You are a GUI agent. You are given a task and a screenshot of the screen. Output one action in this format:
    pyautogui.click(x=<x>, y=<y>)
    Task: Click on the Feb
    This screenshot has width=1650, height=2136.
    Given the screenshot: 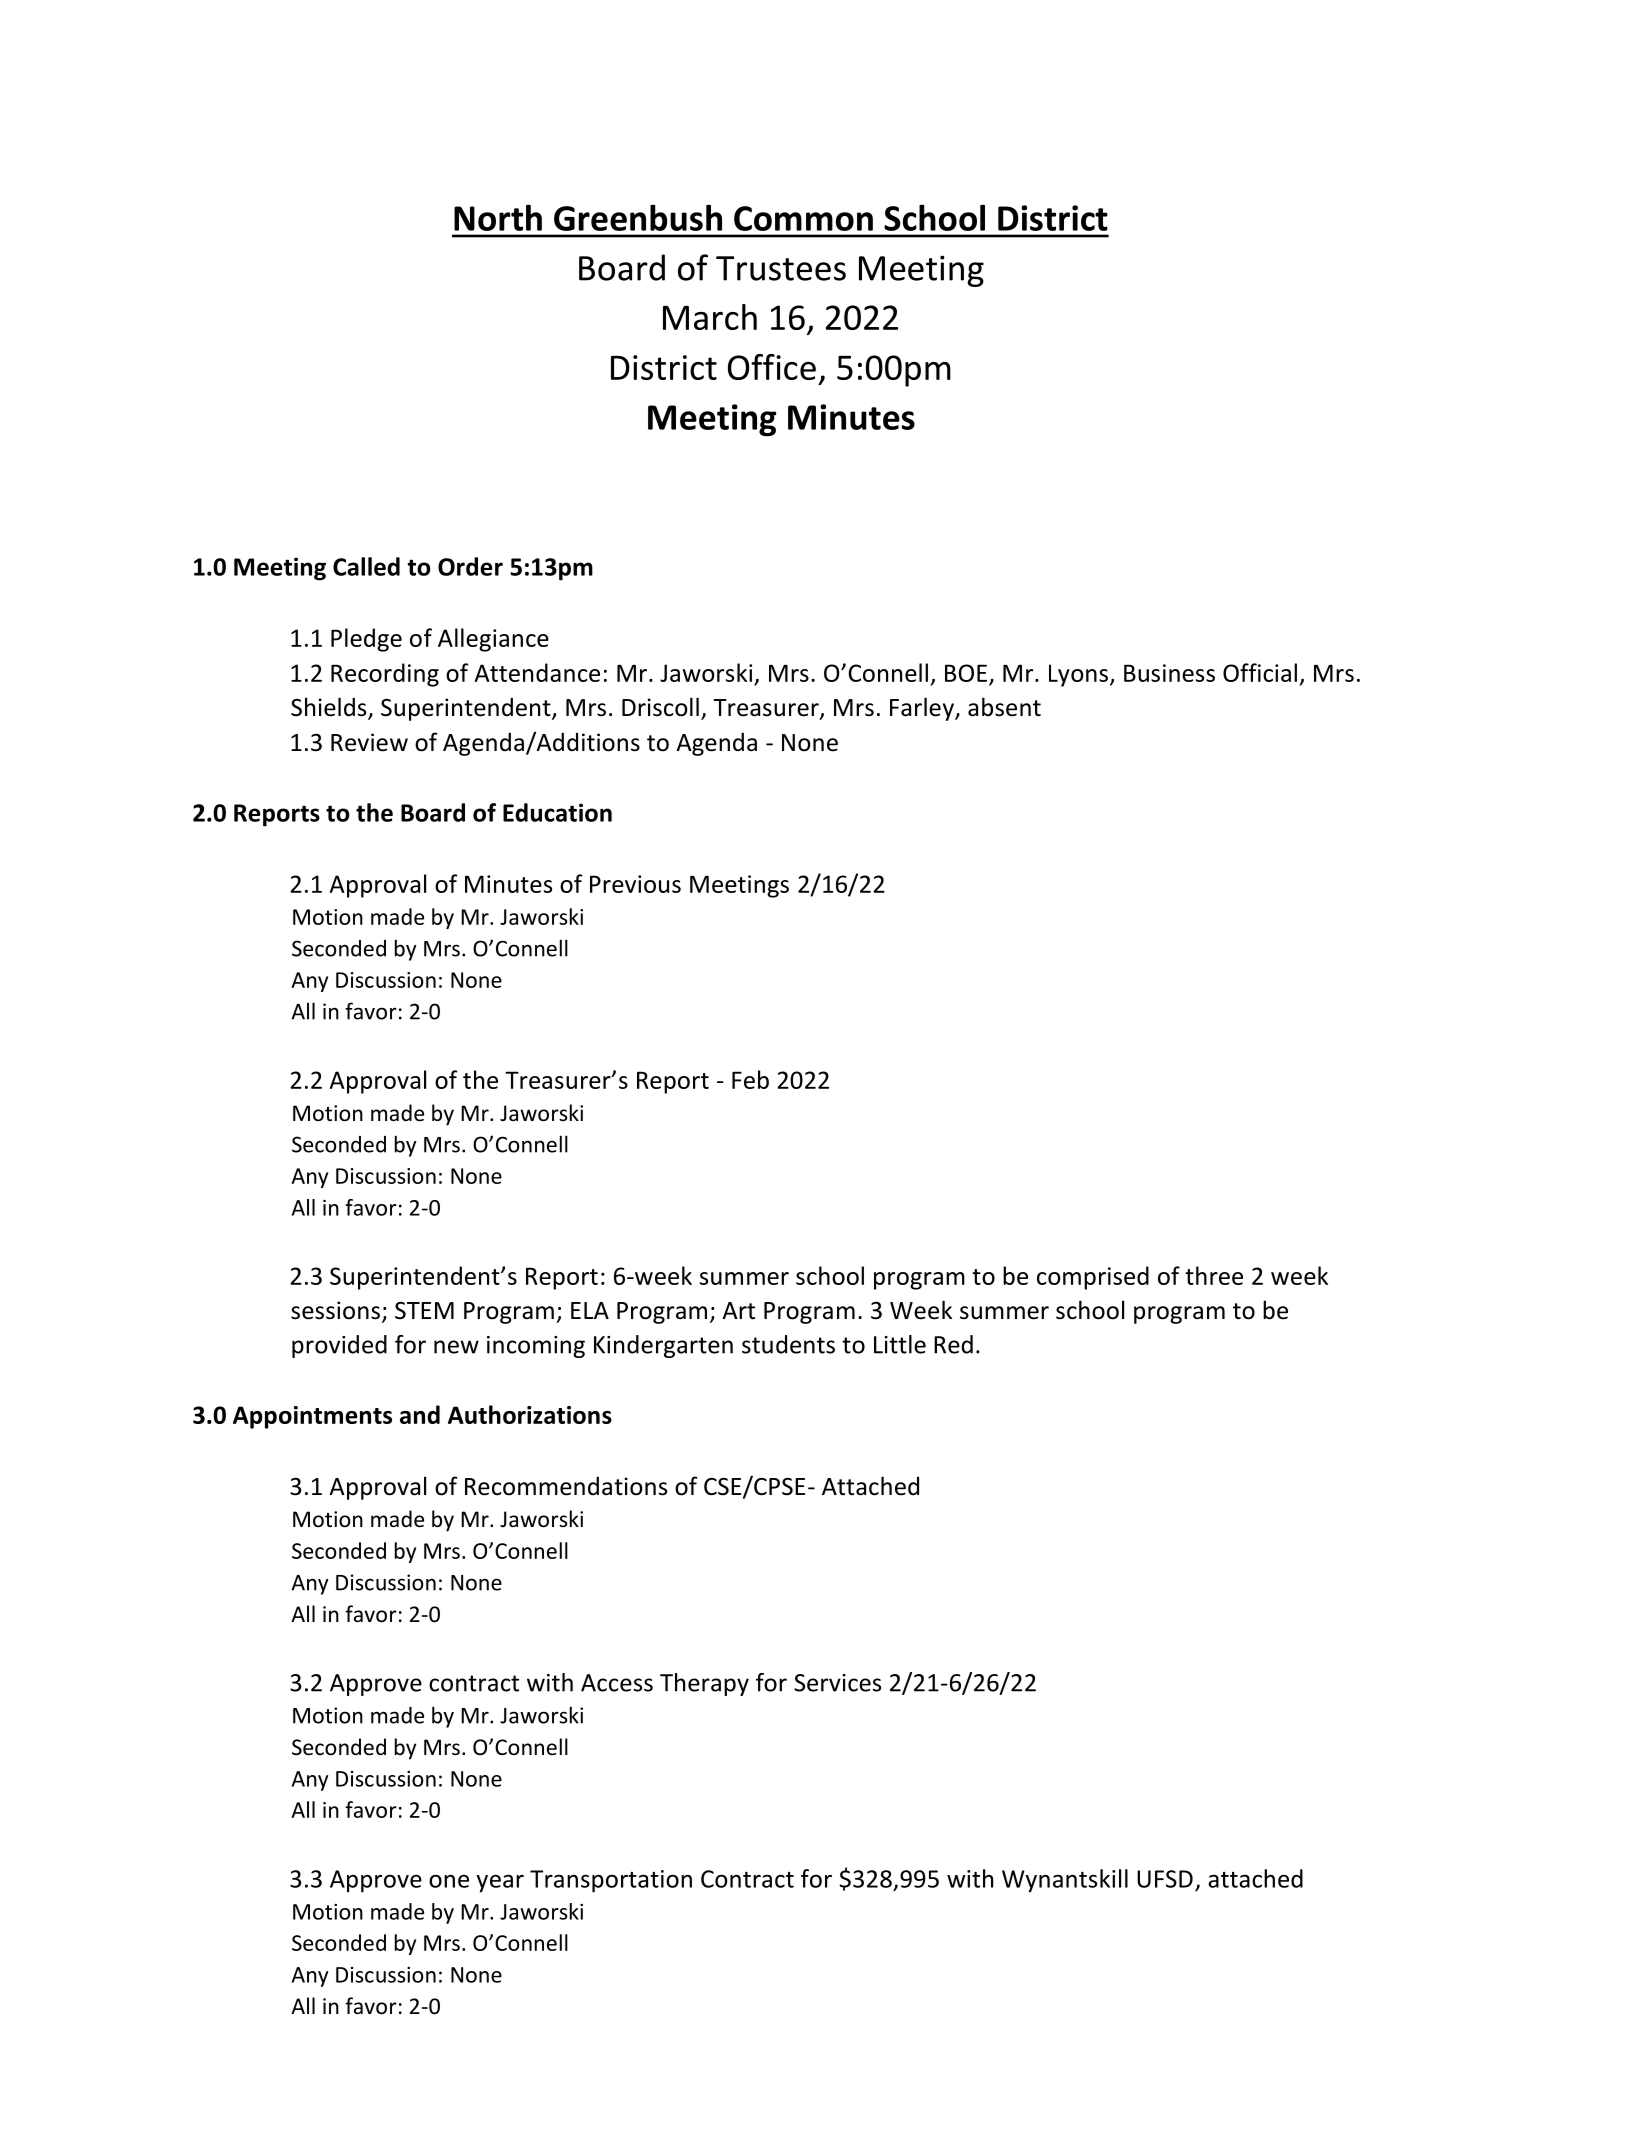 What is the action you would take?
    pyautogui.click(x=750, y=1079)
